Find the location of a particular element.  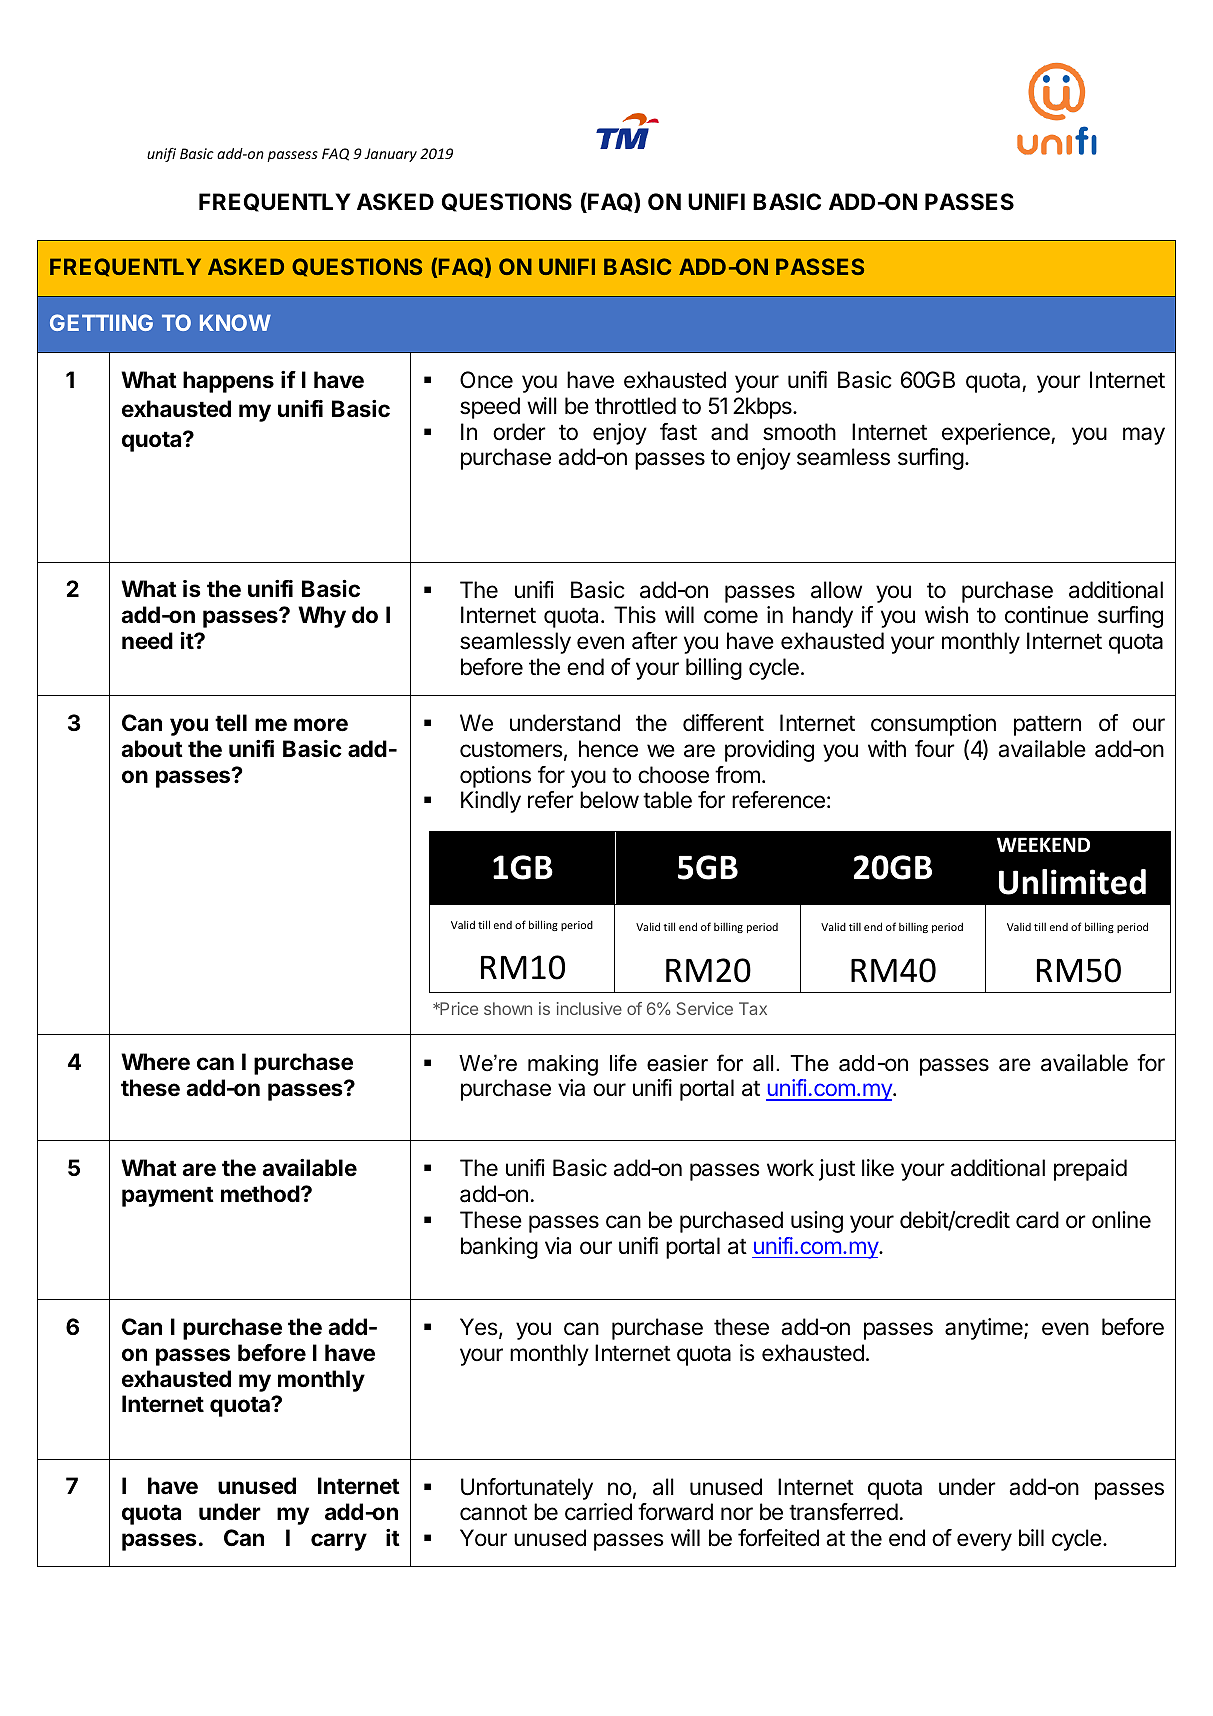

work is located at coordinates (790, 1168).
